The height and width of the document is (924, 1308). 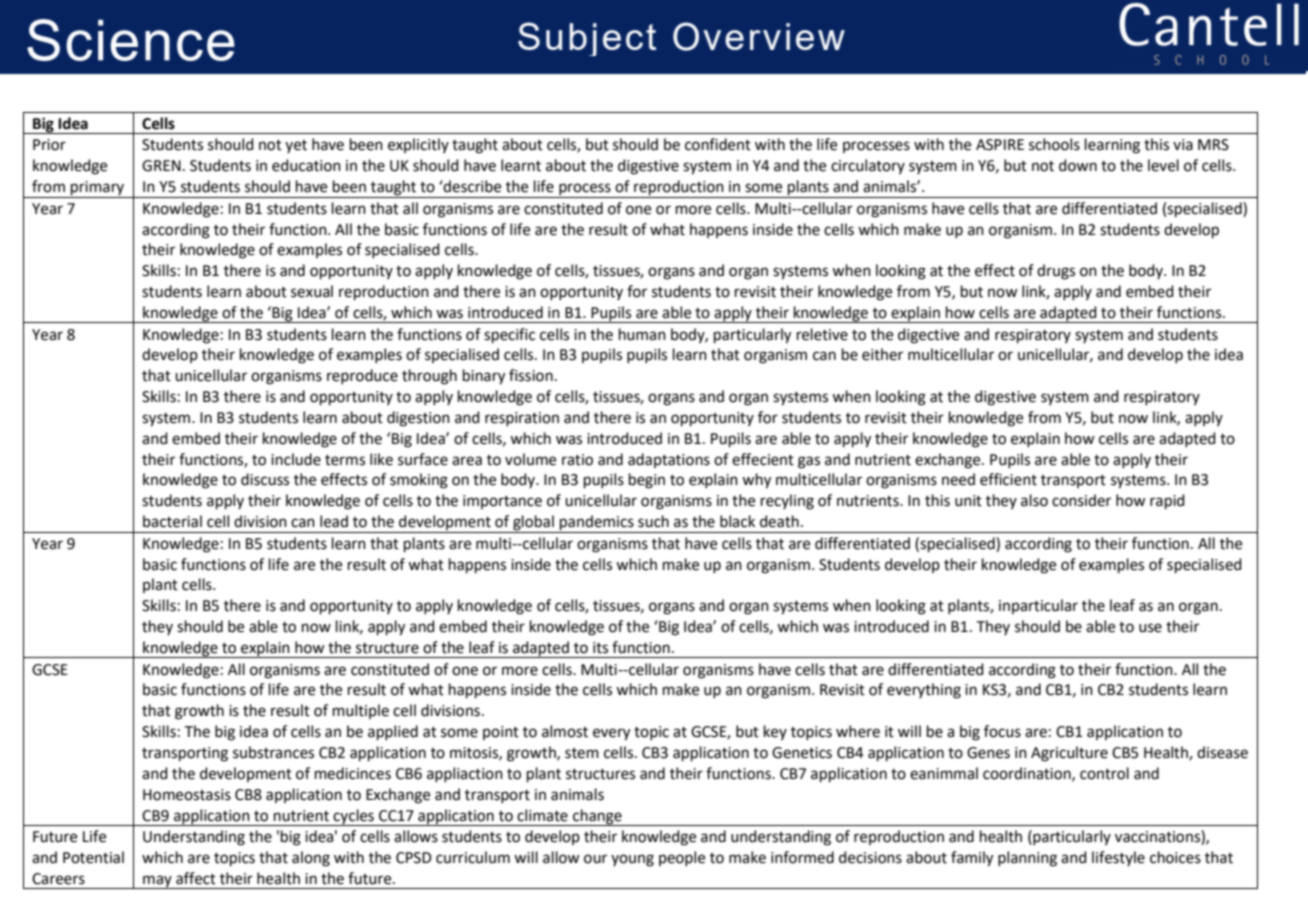 What do you see at coordinates (642, 334) in the document?
I see `human` at bounding box center [642, 334].
